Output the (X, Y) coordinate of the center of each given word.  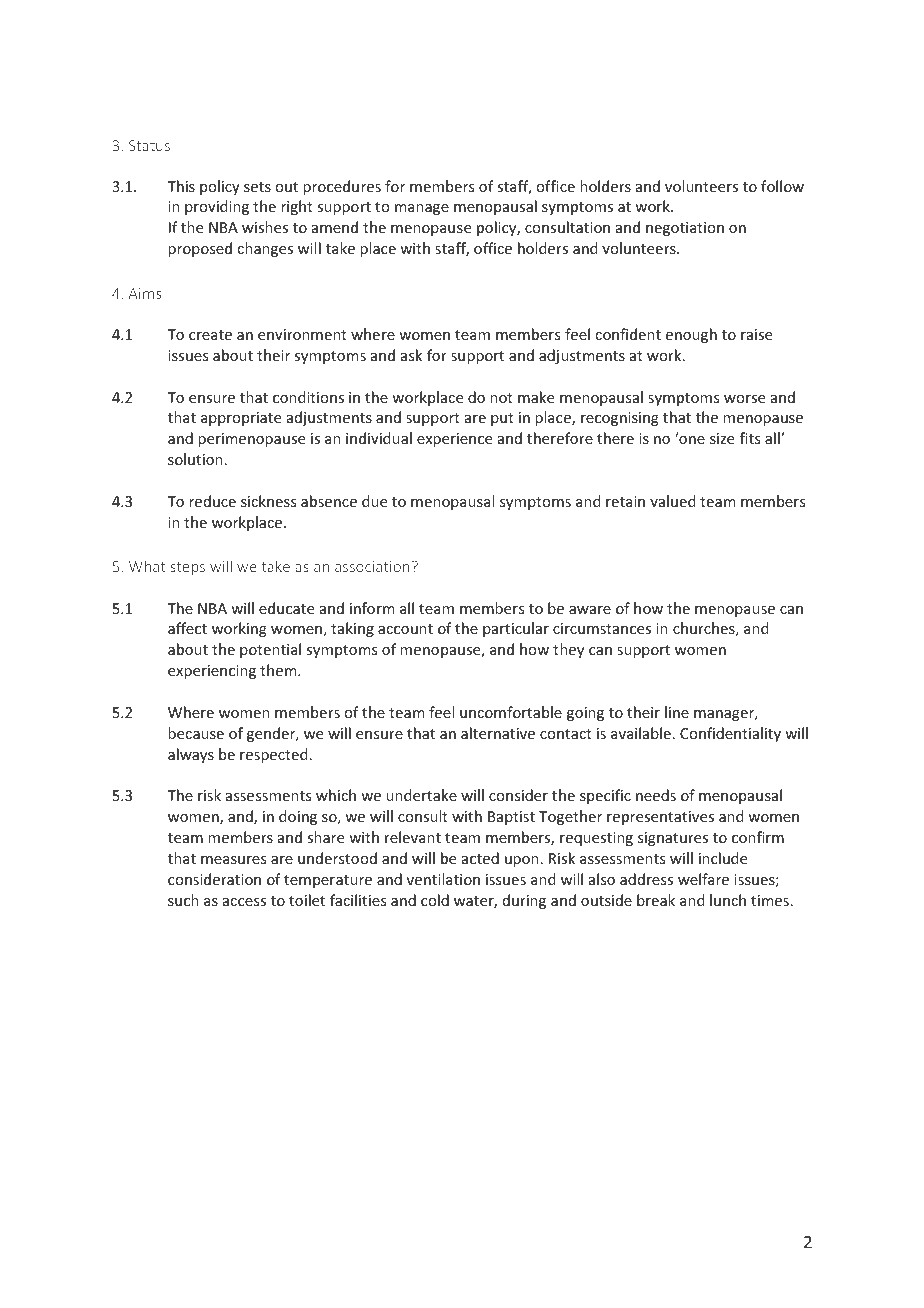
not (501, 398)
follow (782, 186)
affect (187, 628)
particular (516, 629)
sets (257, 187)
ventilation (443, 879)
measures (233, 860)
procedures (342, 187)
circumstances (602, 628)
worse (744, 399)
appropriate (241, 419)
